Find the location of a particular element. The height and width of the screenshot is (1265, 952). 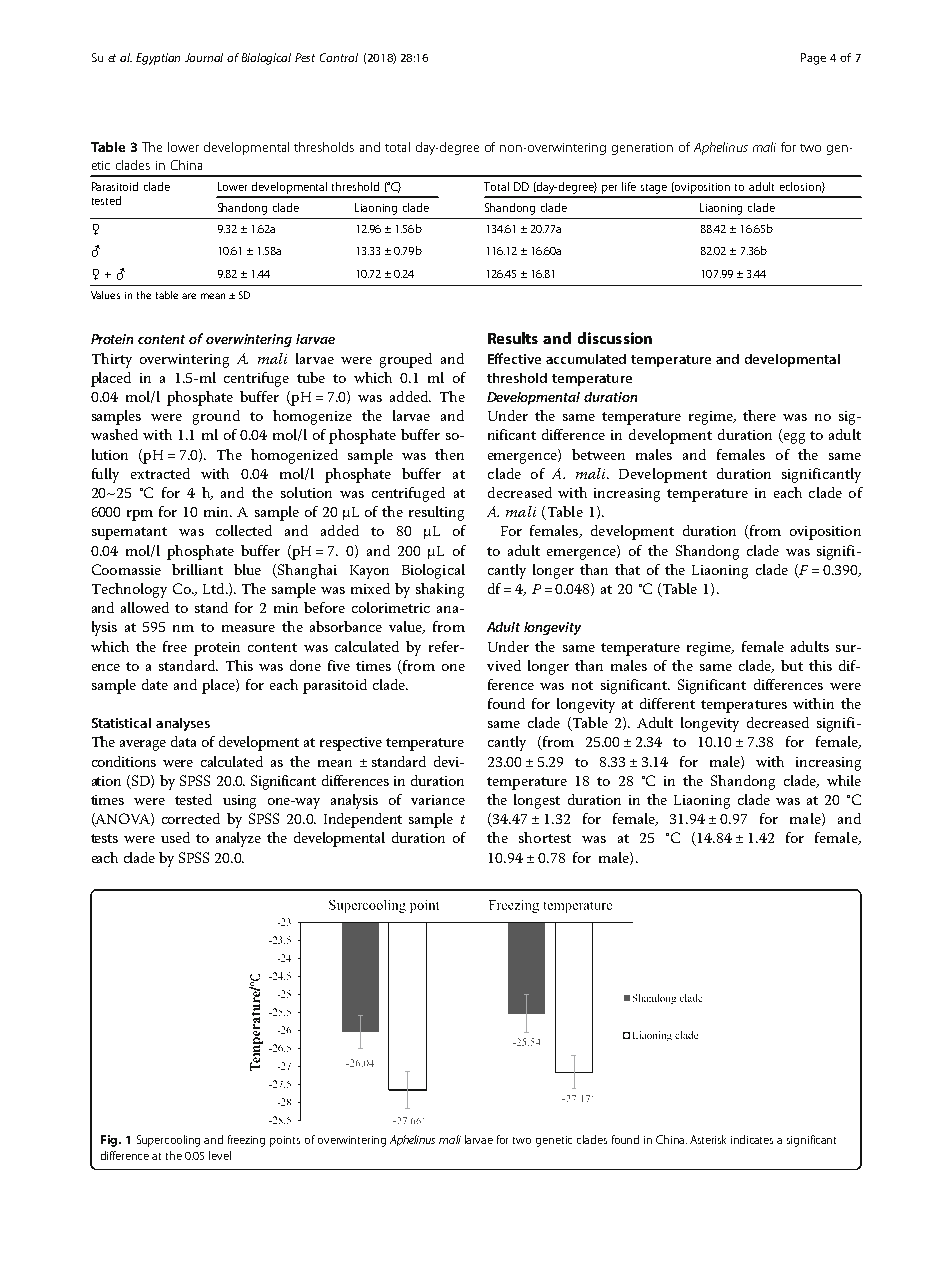

indicates is located at coordinates (752, 1139).
